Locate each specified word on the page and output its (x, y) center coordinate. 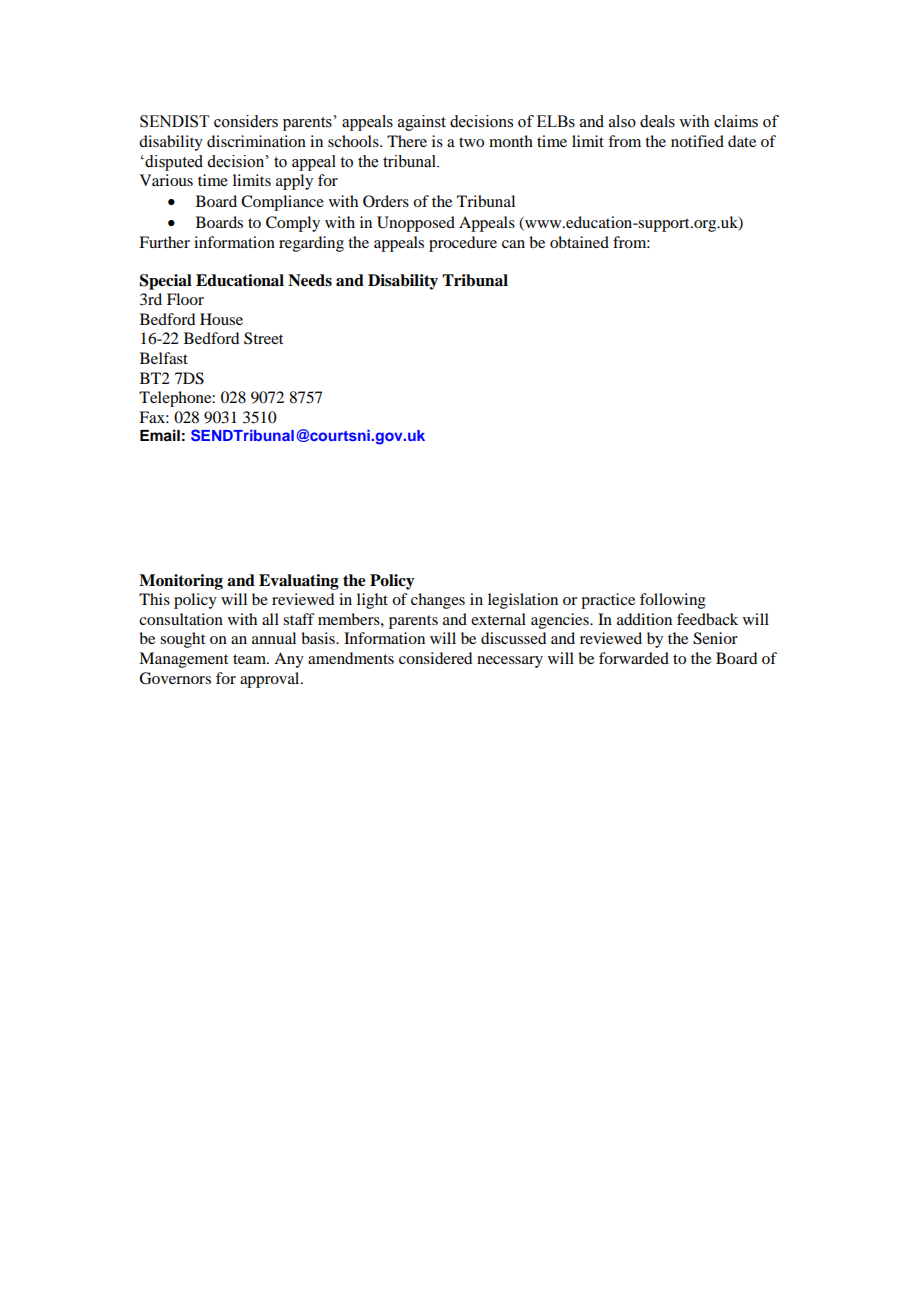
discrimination (256, 141)
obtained (579, 242)
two (471, 142)
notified (697, 141)
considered (435, 658)
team (251, 659)
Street (263, 338)
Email (160, 435)
